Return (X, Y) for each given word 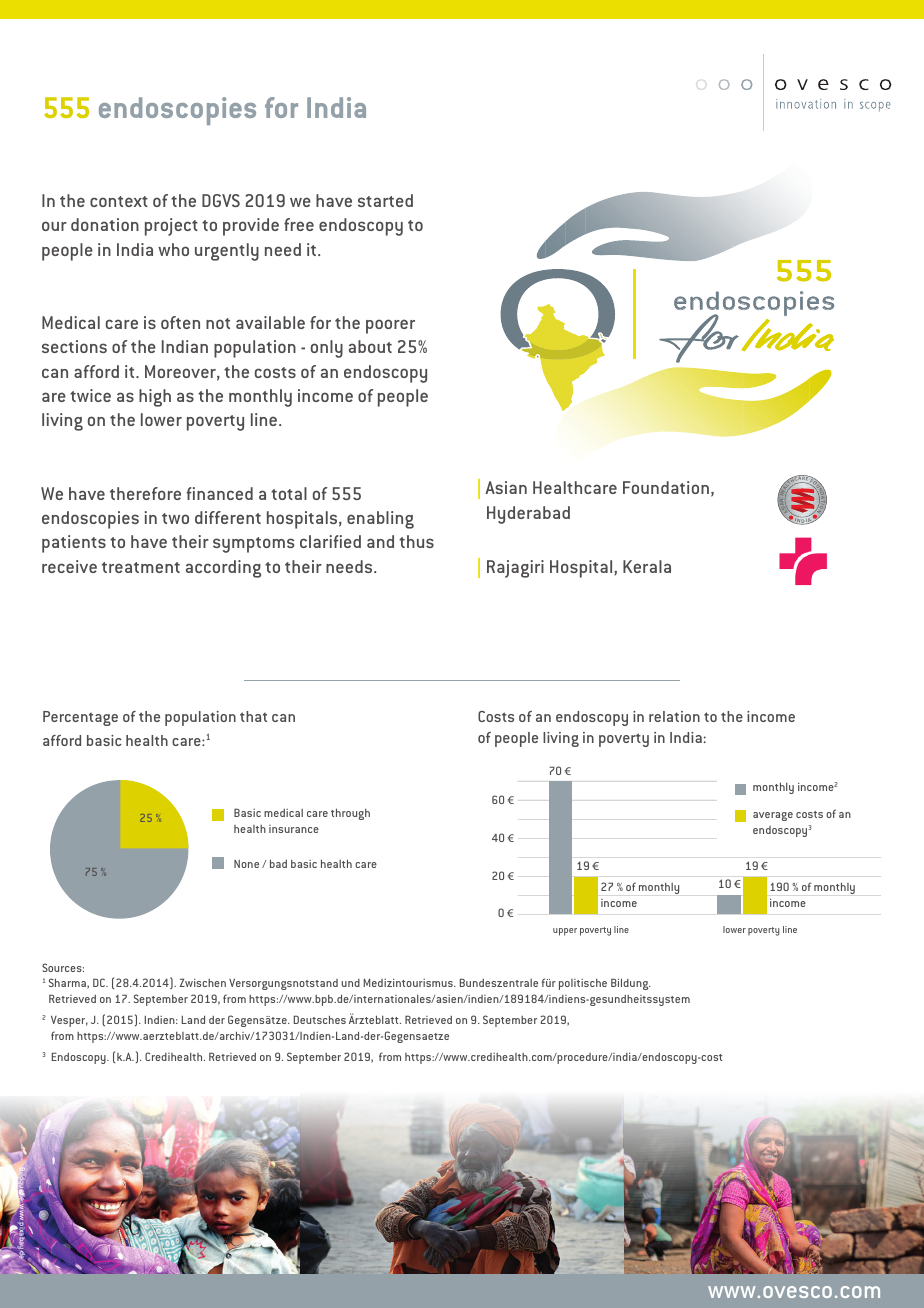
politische (583, 984)
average (773, 816)
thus (416, 541)
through (350, 814)
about (370, 346)
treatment (141, 567)
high (155, 398)
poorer (390, 326)
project (171, 227)
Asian (506, 487)
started (385, 200)
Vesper (69, 1021)
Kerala (647, 566)
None (246, 864)
